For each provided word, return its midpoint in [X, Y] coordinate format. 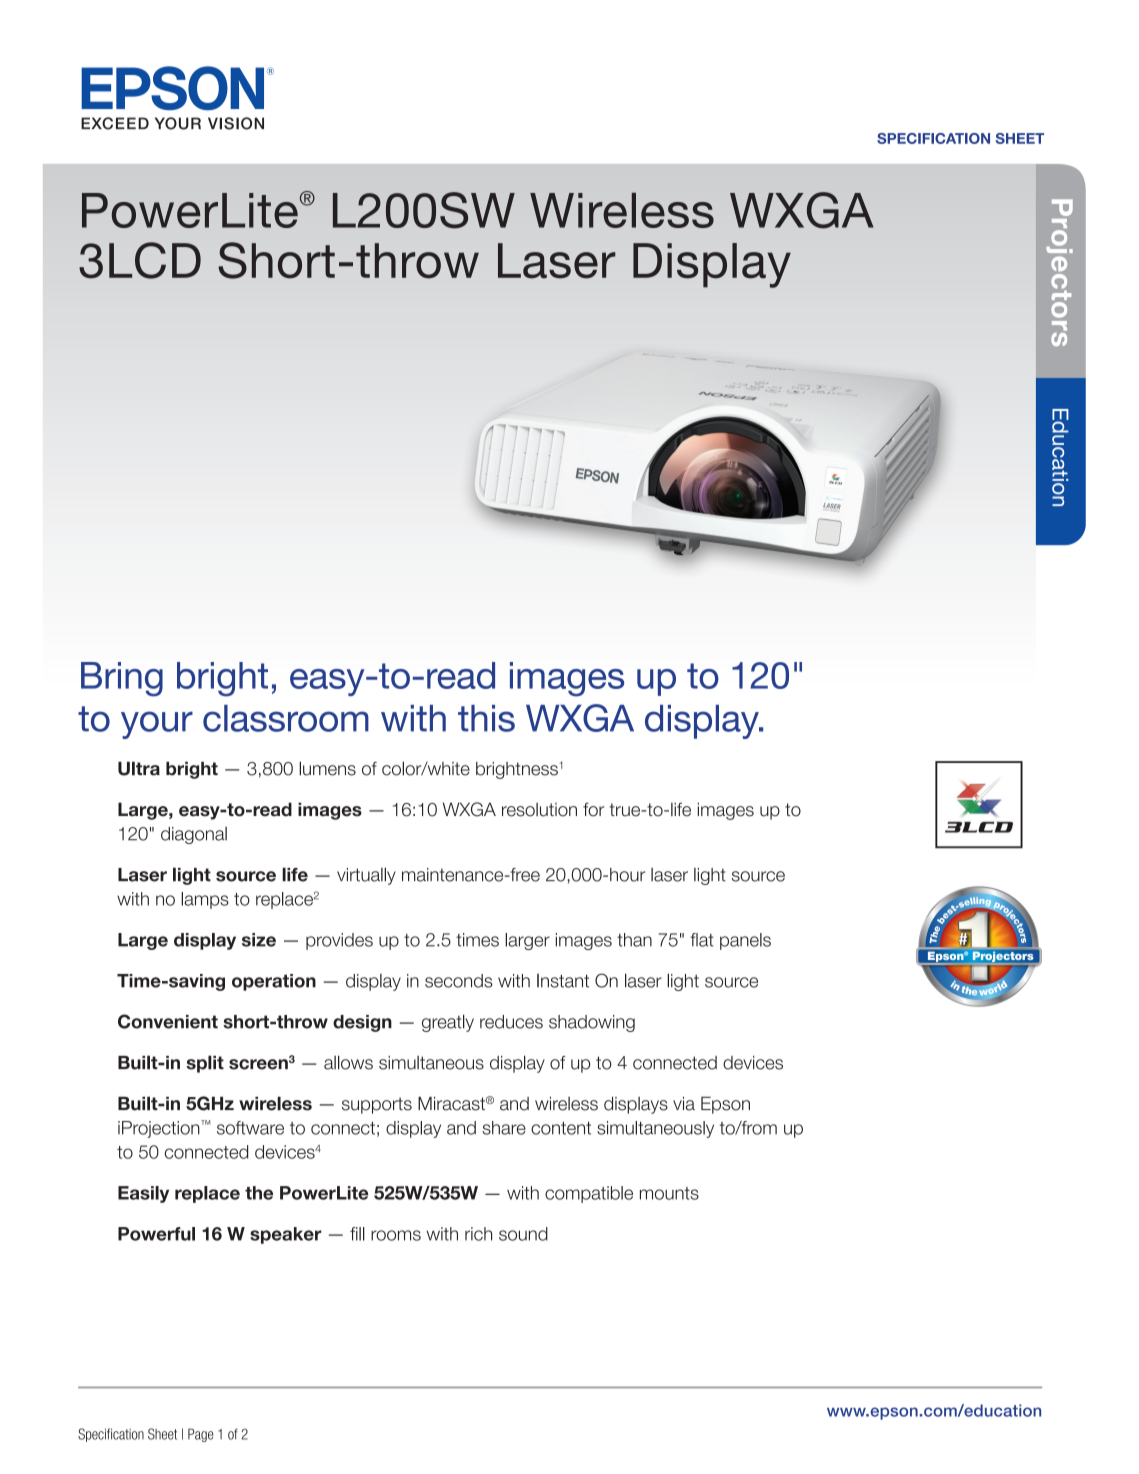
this [486, 718]
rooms [396, 1235]
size [259, 940]
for [593, 809]
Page [201, 1435]
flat [702, 940]
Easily [143, 1194]
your [157, 725]
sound [523, 1234]
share [504, 1128]
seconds [459, 981]
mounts [669, 1193]
